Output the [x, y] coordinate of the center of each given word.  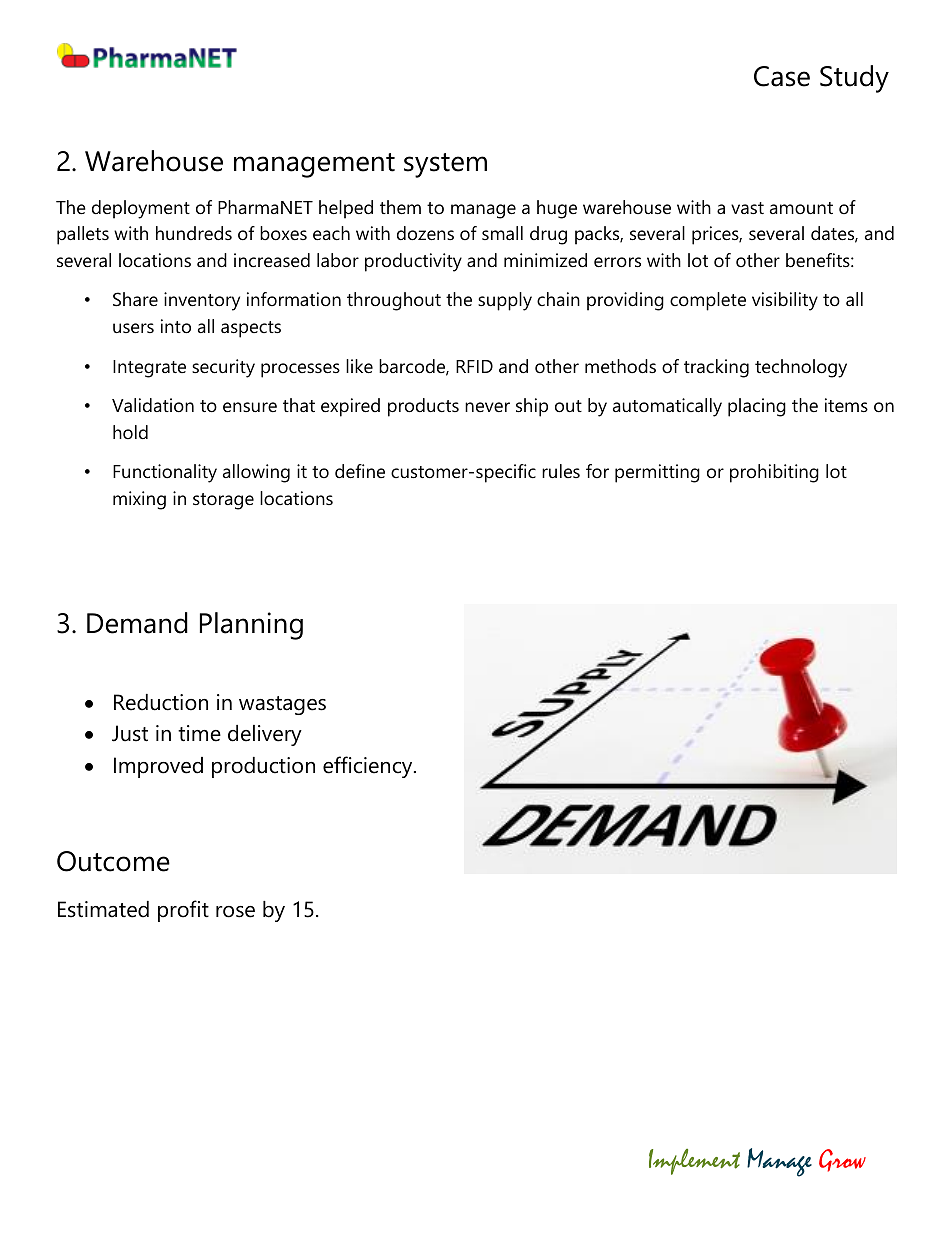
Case [782, 76]
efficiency [369, 767]
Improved [158, 767]
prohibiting [774, 473]
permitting [657, 473]
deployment [141, 209]
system [445, 165]
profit [183, 911]
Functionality [165, 473]
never [487, 407]
